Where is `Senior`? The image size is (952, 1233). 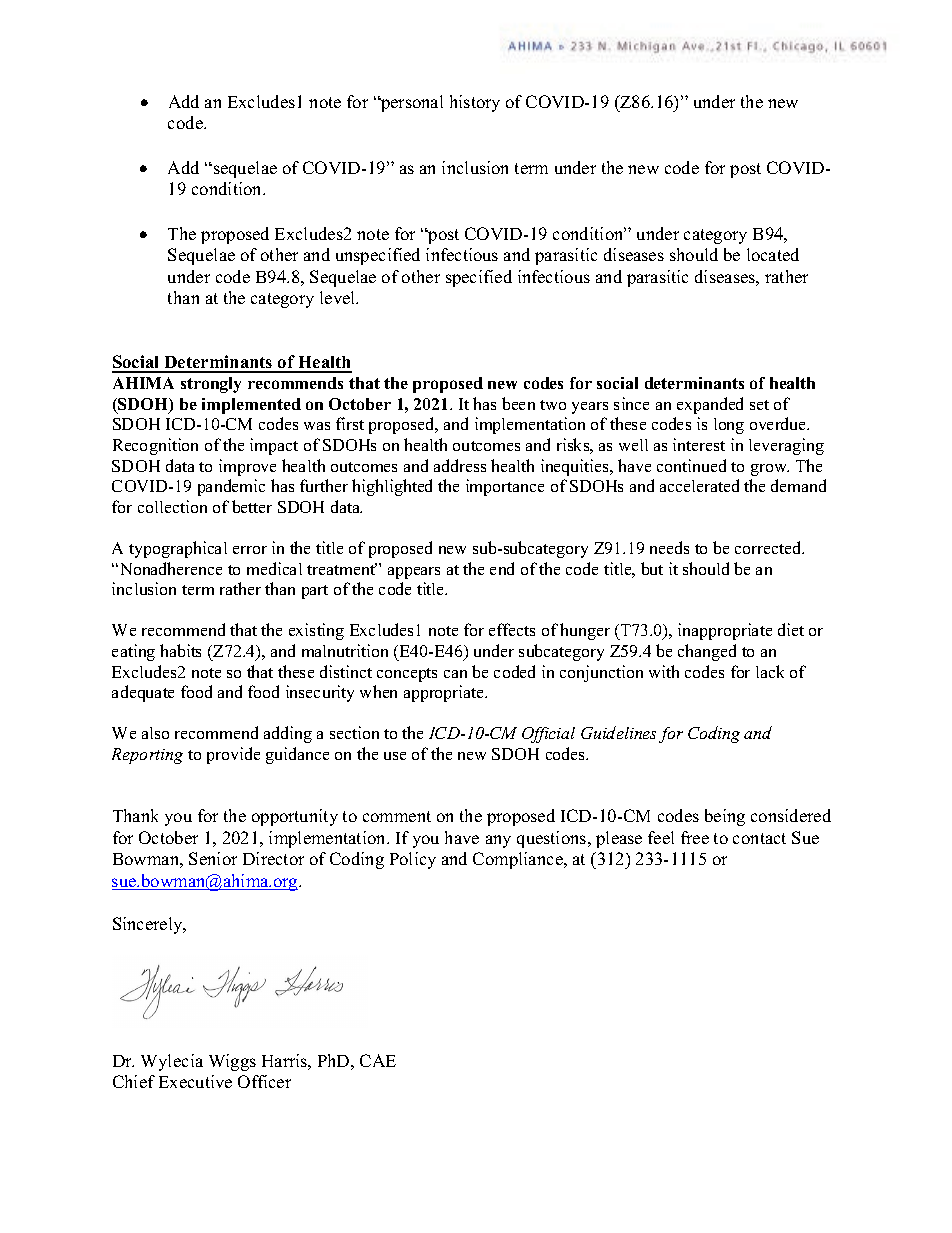 Senior is located at coordinates (213, 858).
